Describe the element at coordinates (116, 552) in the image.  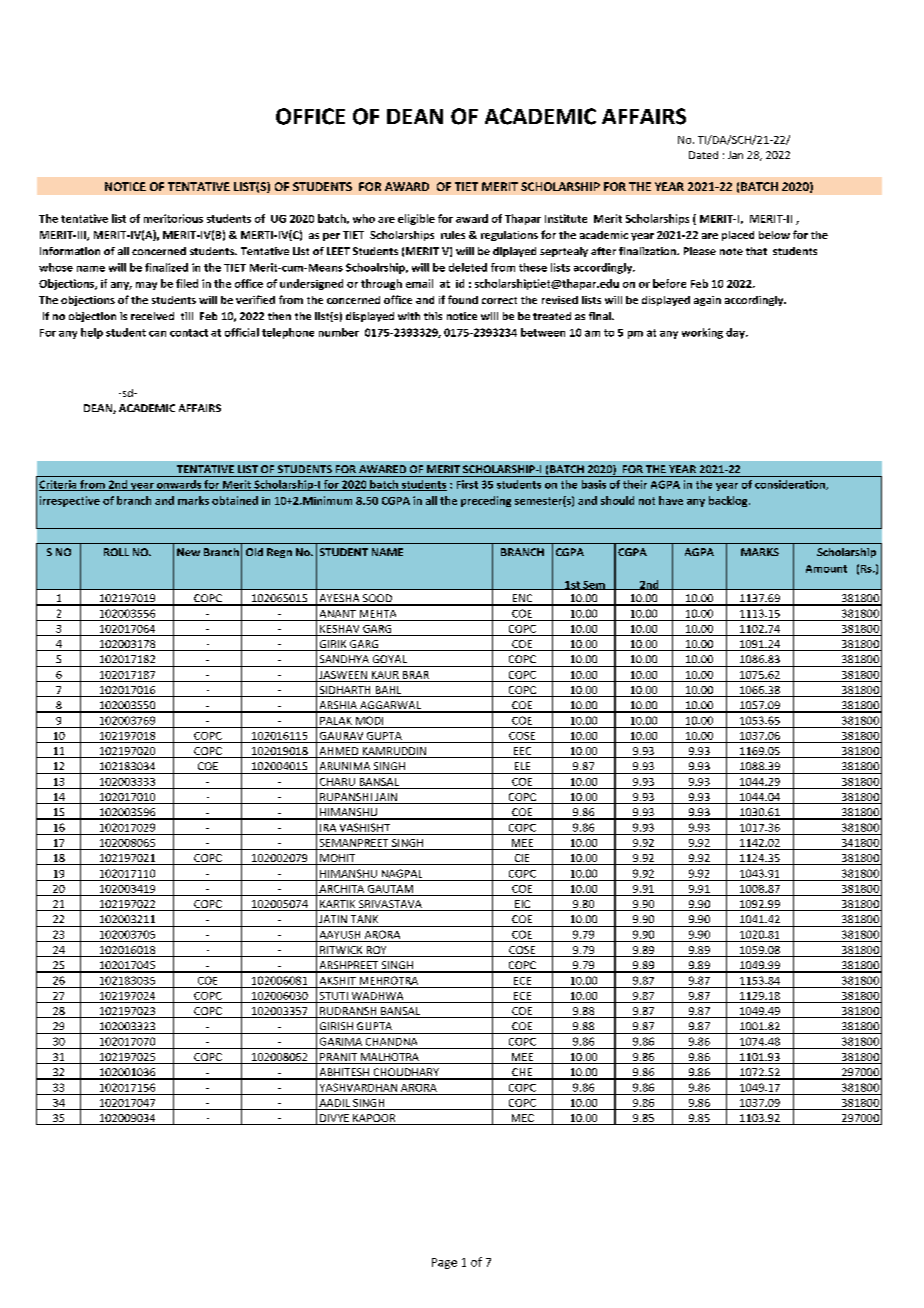
I see `ROLL` at that location.
